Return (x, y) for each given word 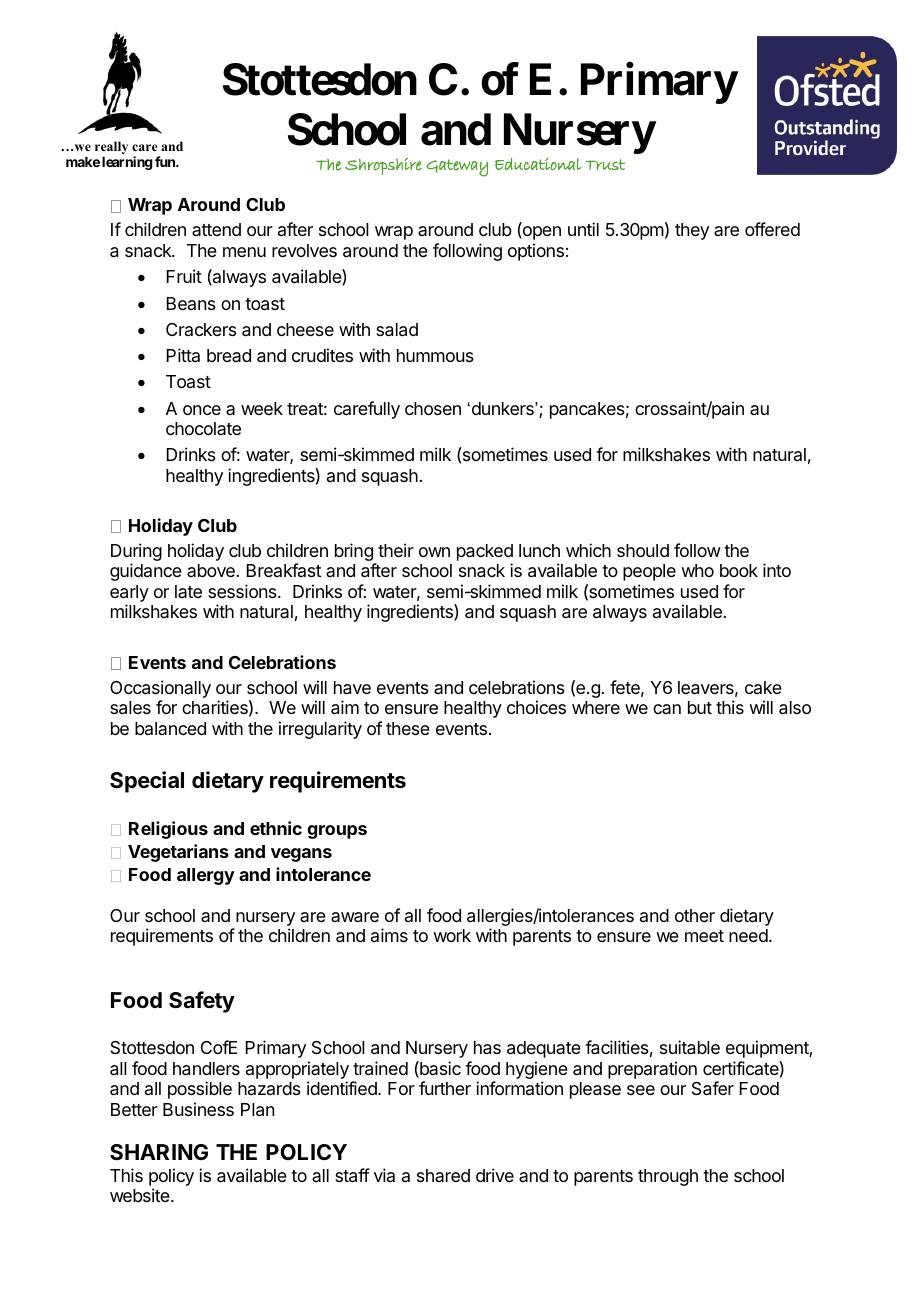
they (692, 231)
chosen (433, 408)
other (695, 915)
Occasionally (160, 689)
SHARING (159, 1152)
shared (443, 1175)
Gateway (457, 168)
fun (166, 161)
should (643, 550)
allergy (206, 876)
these (408, 728)
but (700, 707)
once (202, 410)
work (452, 935)
